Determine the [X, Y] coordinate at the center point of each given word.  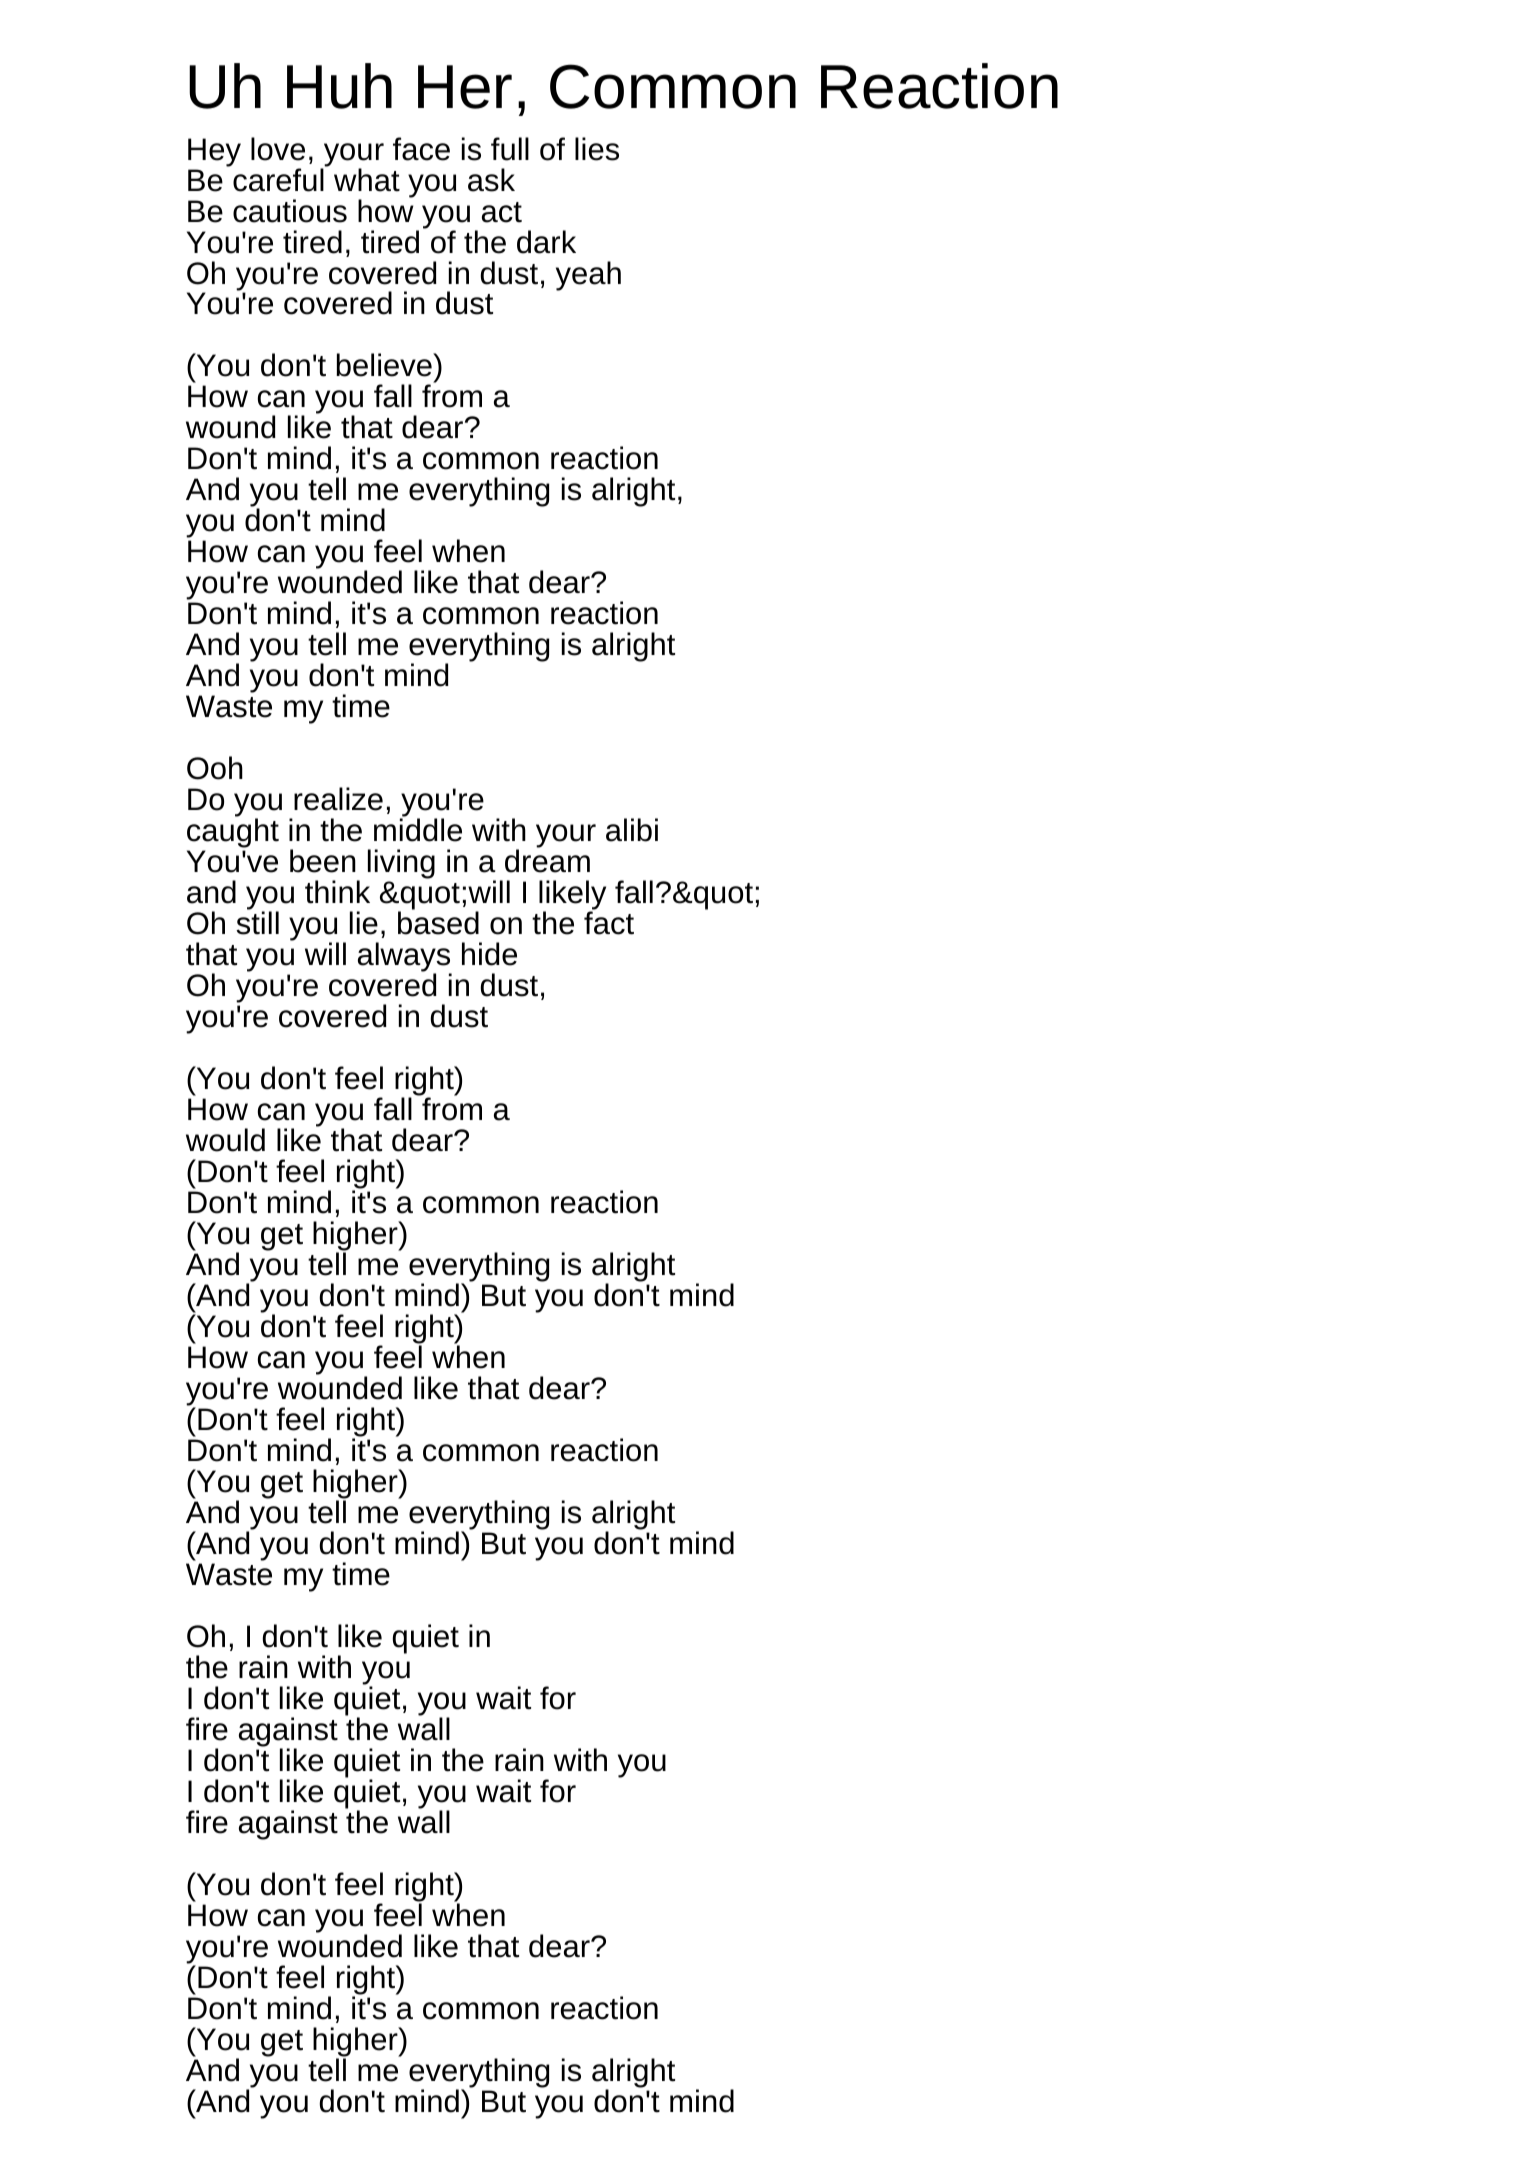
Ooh [215, 768]
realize [338, 799]
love [278, 149]
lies [597, 149]
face [421, 149]
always [405, 958]
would [225, 1140]
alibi [632, 830]
